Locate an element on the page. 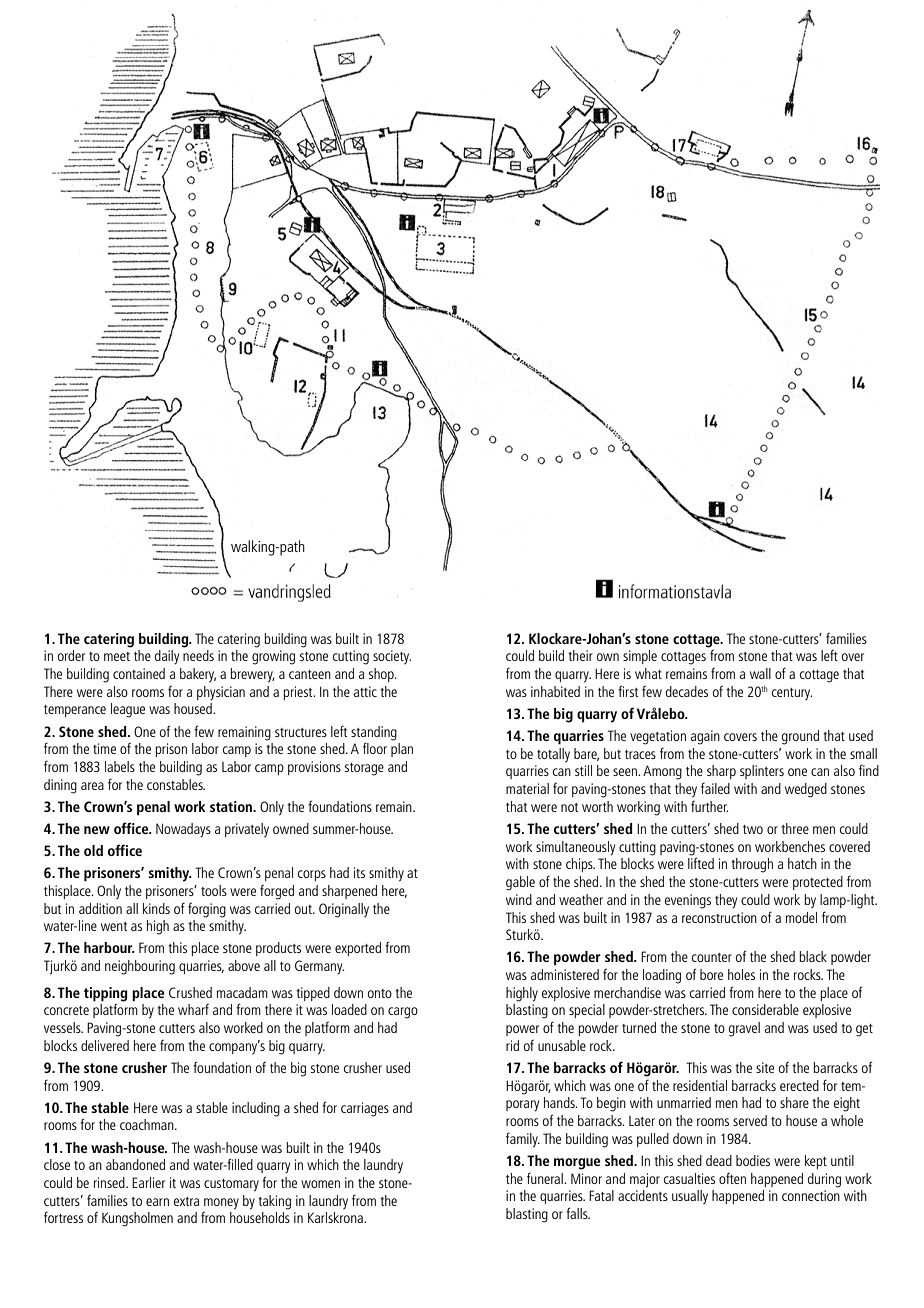 This document has width=924, height=1308. wall is located at coordinates (760, 673).
